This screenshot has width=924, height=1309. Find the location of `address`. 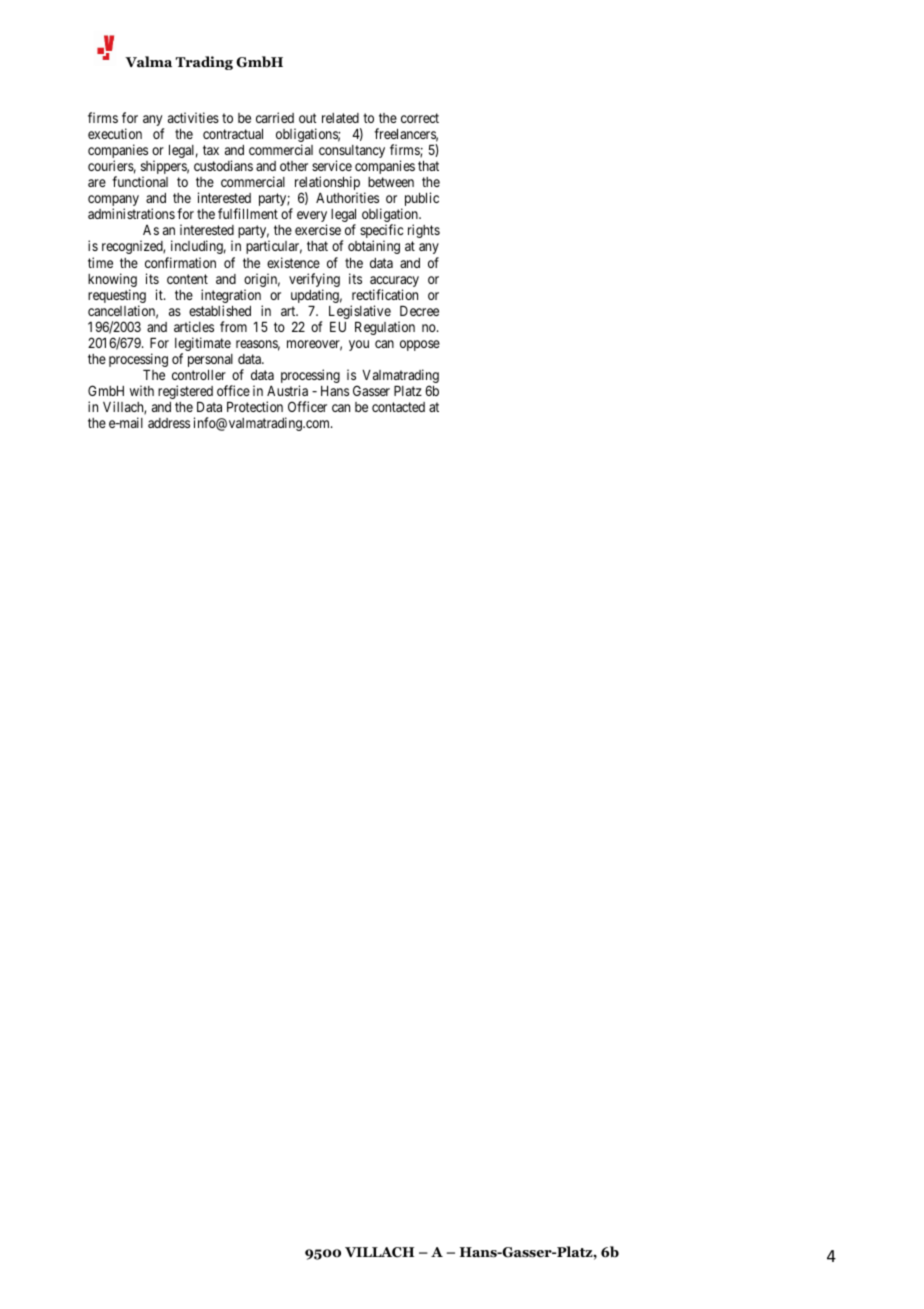

address is located at coordinates (169, 423).
